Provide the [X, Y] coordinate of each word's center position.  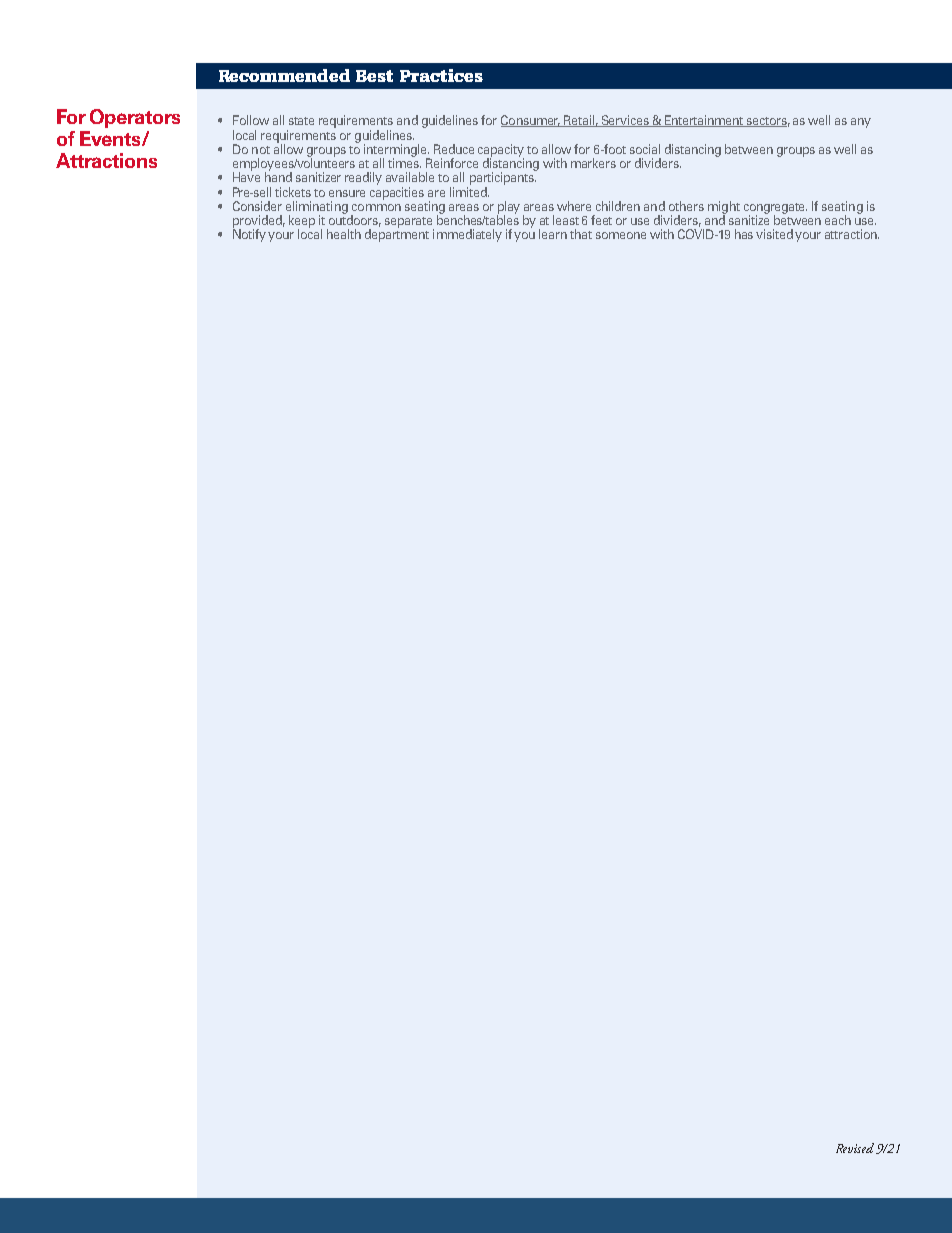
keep [302, 222]
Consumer [531, 121]
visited [774, 234]
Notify [249, 234]
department [397, 234]
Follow [251, 120]
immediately [467, 235]
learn [553, 234]
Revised [855, 1148]
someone [621, 235]
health [344, 234]
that [581, 234]
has [744, 234]
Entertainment [704, 121]
